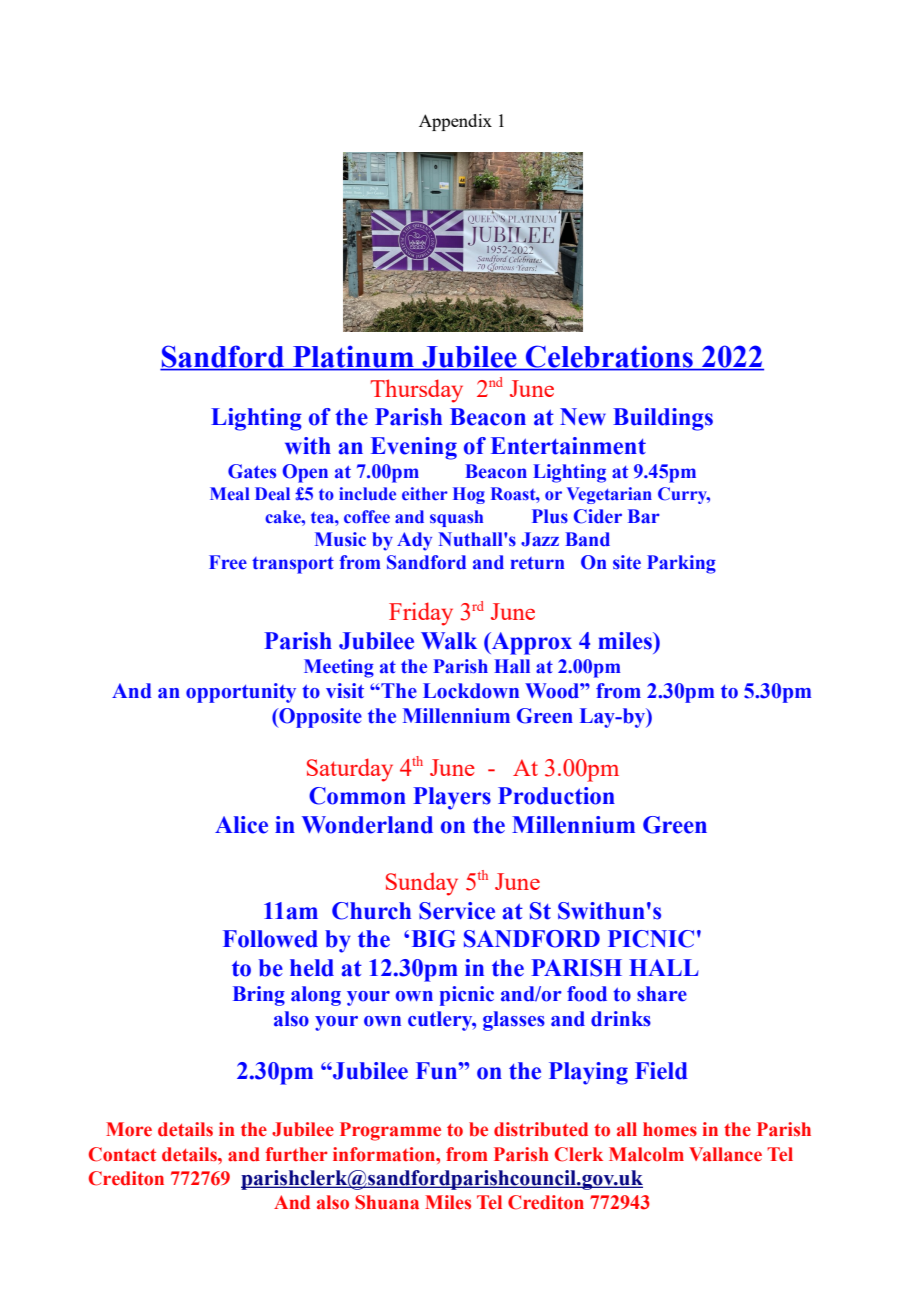  I want to click on More, so click(129, 1129).
